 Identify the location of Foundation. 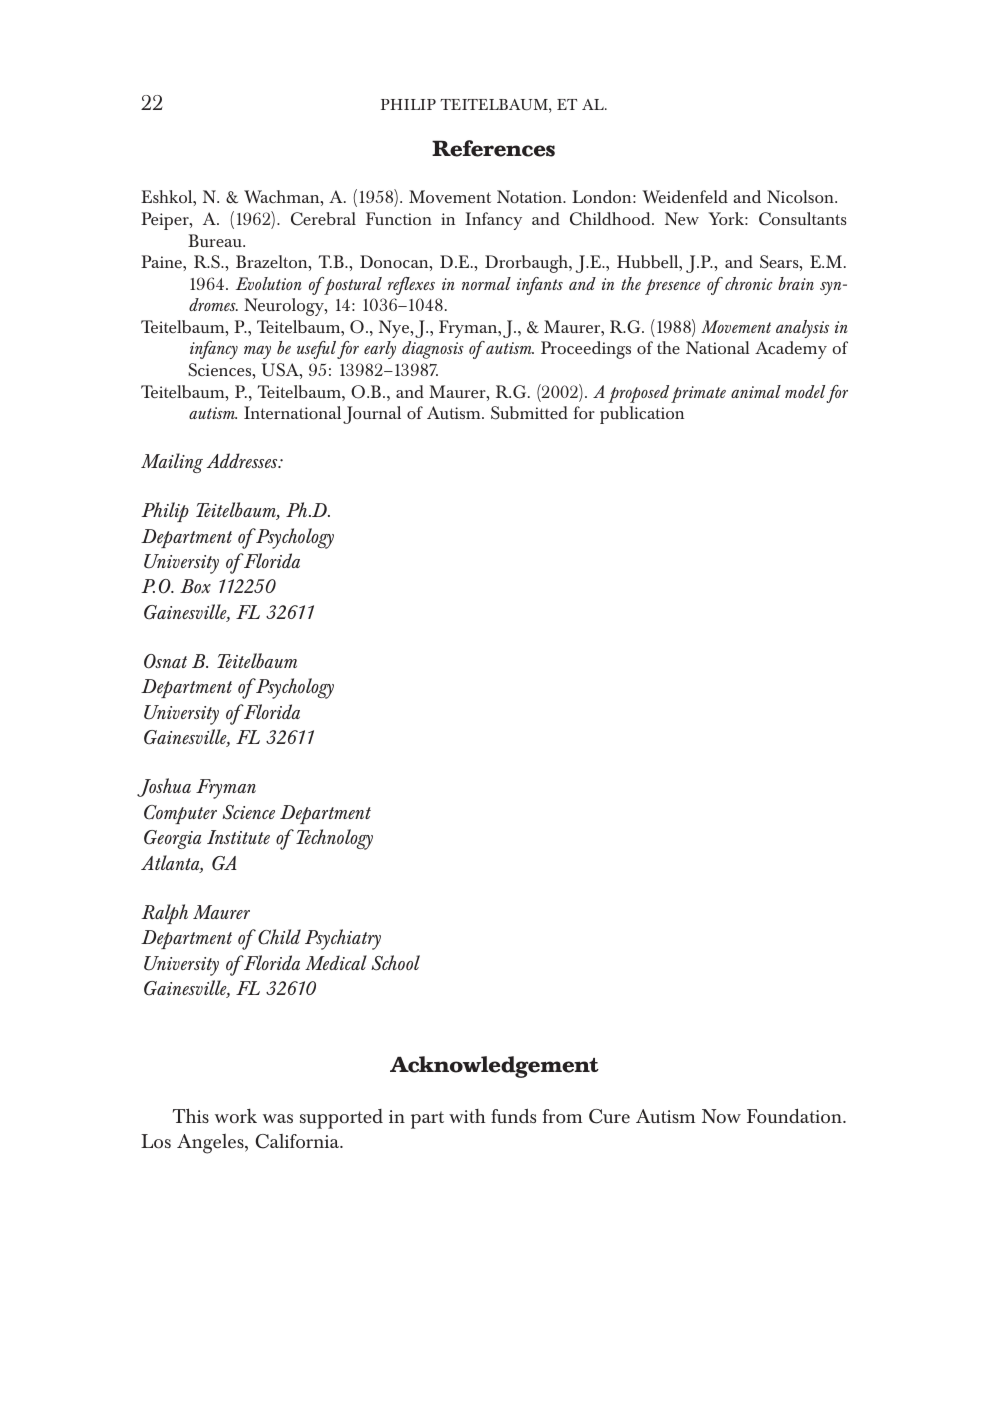
(795, 1116).
